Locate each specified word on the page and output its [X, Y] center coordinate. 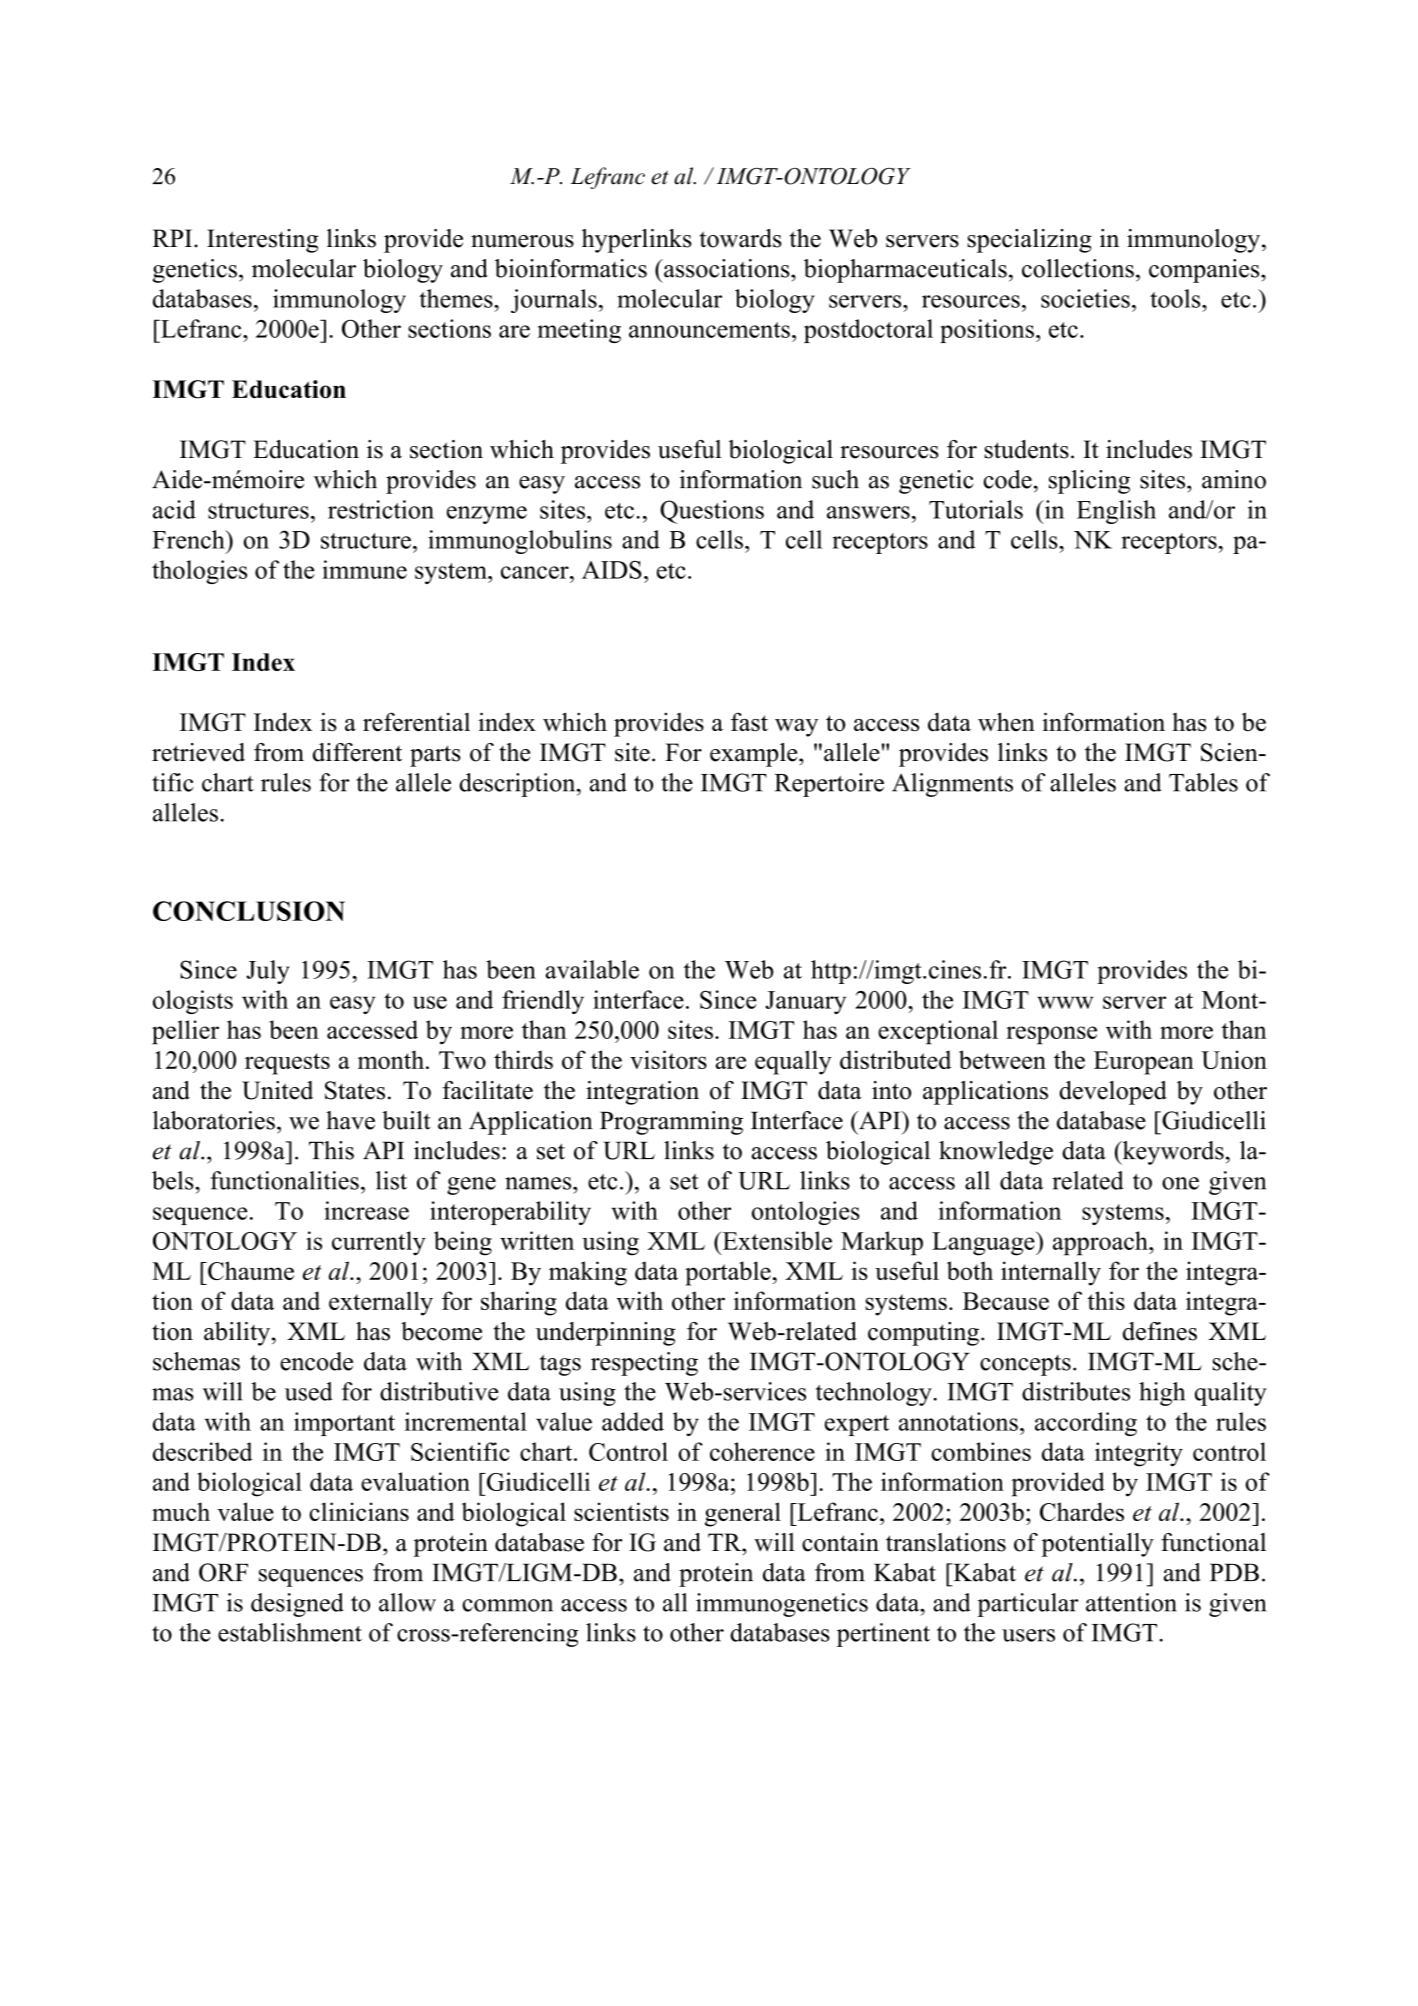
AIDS [612, 570]
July [268, 972]
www [1065, 1002]
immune [364, 569]
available [592, 969]
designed [297, 1605]
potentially [1097, 1545]
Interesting [262, 241]
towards [741, 238]
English [1116, 512]
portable [728, 1273]
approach [1101, 1243]
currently [379, 1243]
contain [840, 1542]
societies [1085, 298]
